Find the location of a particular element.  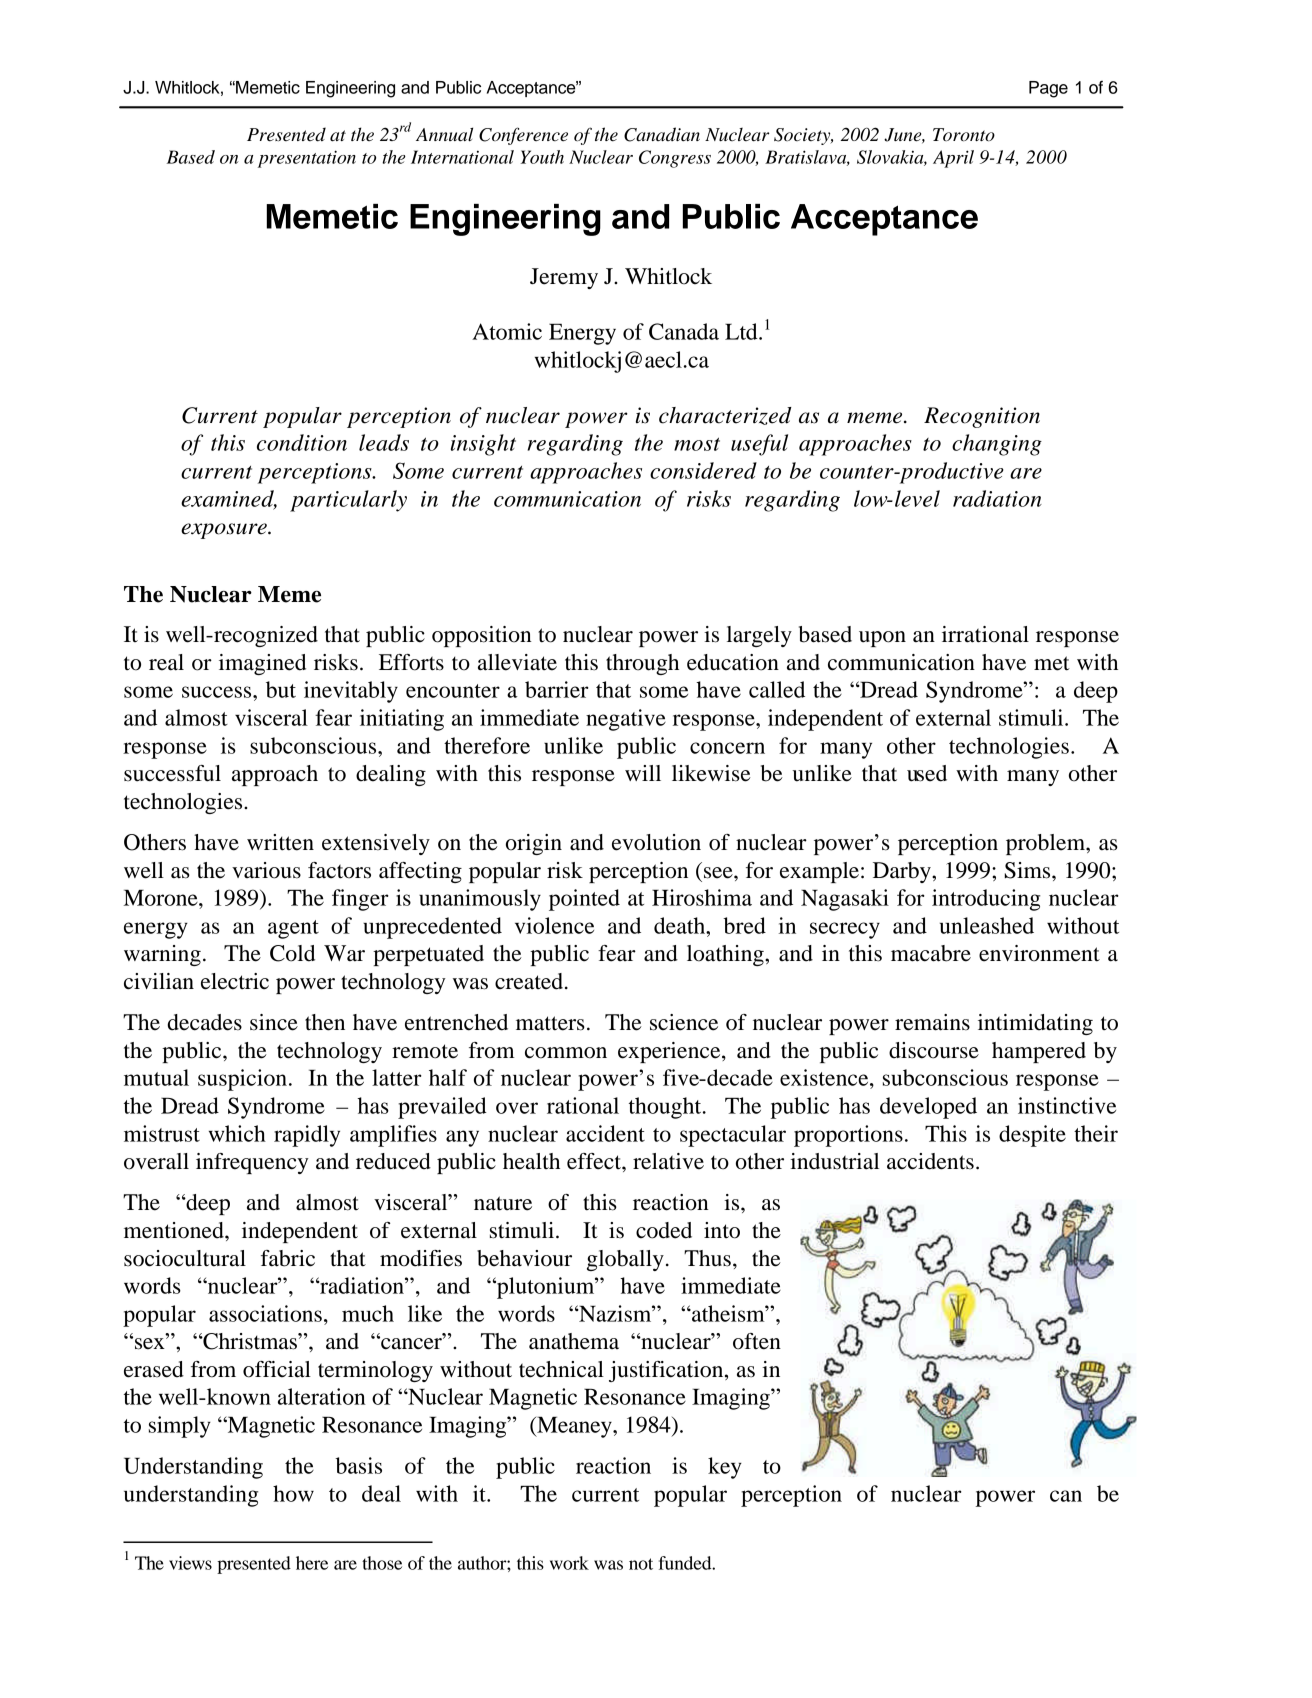

not is located at coordinates (641, 1564).
